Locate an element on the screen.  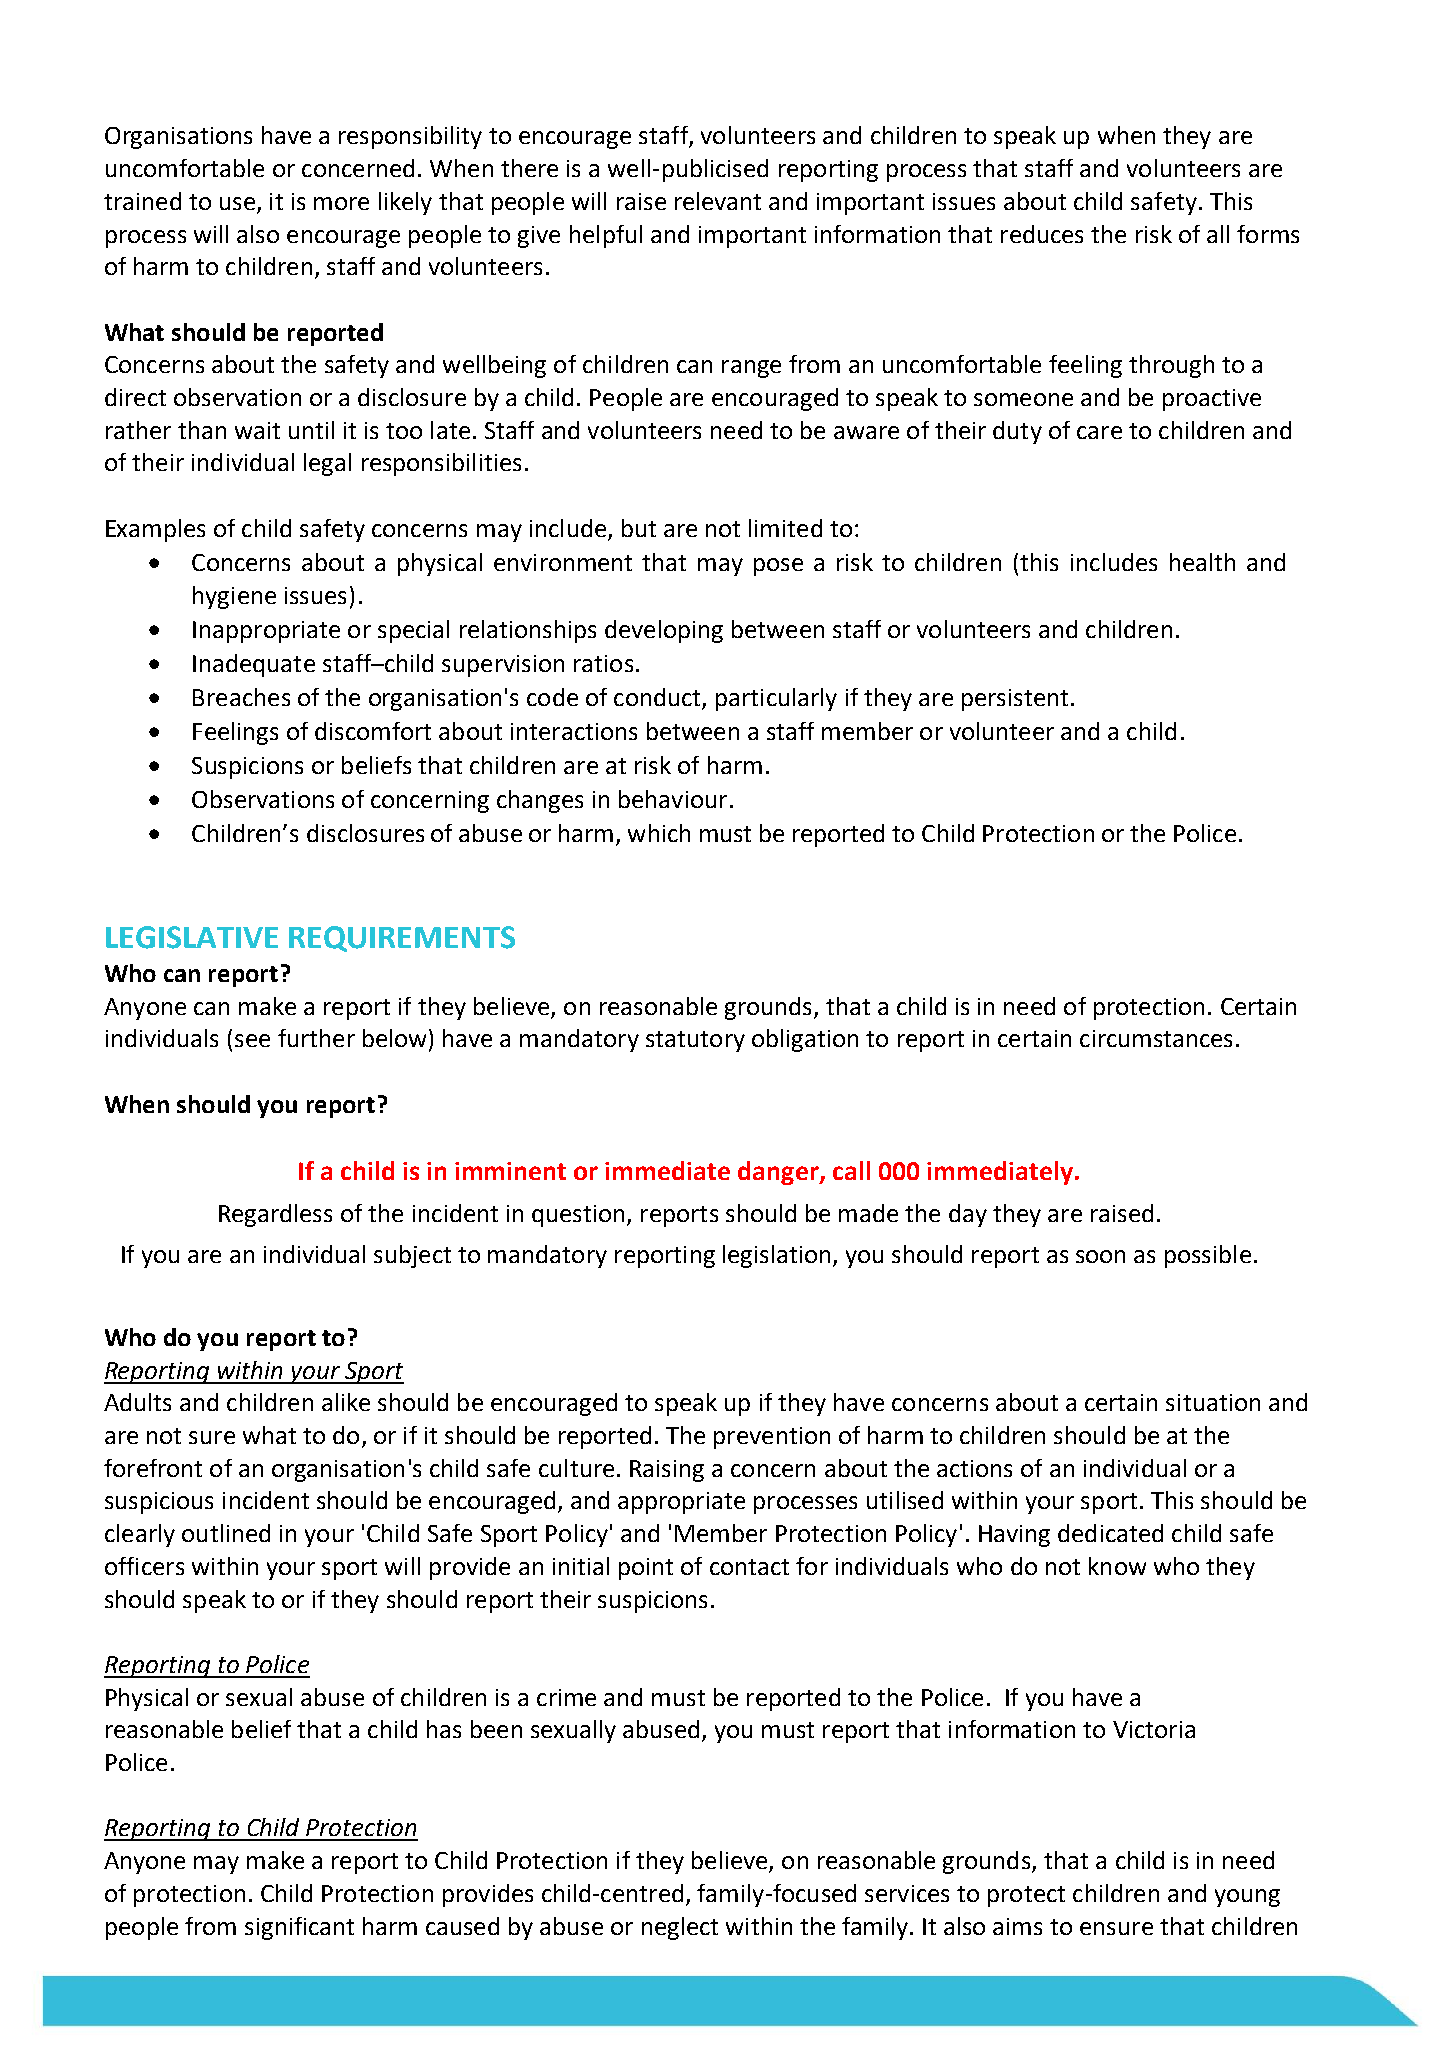
reduces is located at coordinates (1042, 234).
